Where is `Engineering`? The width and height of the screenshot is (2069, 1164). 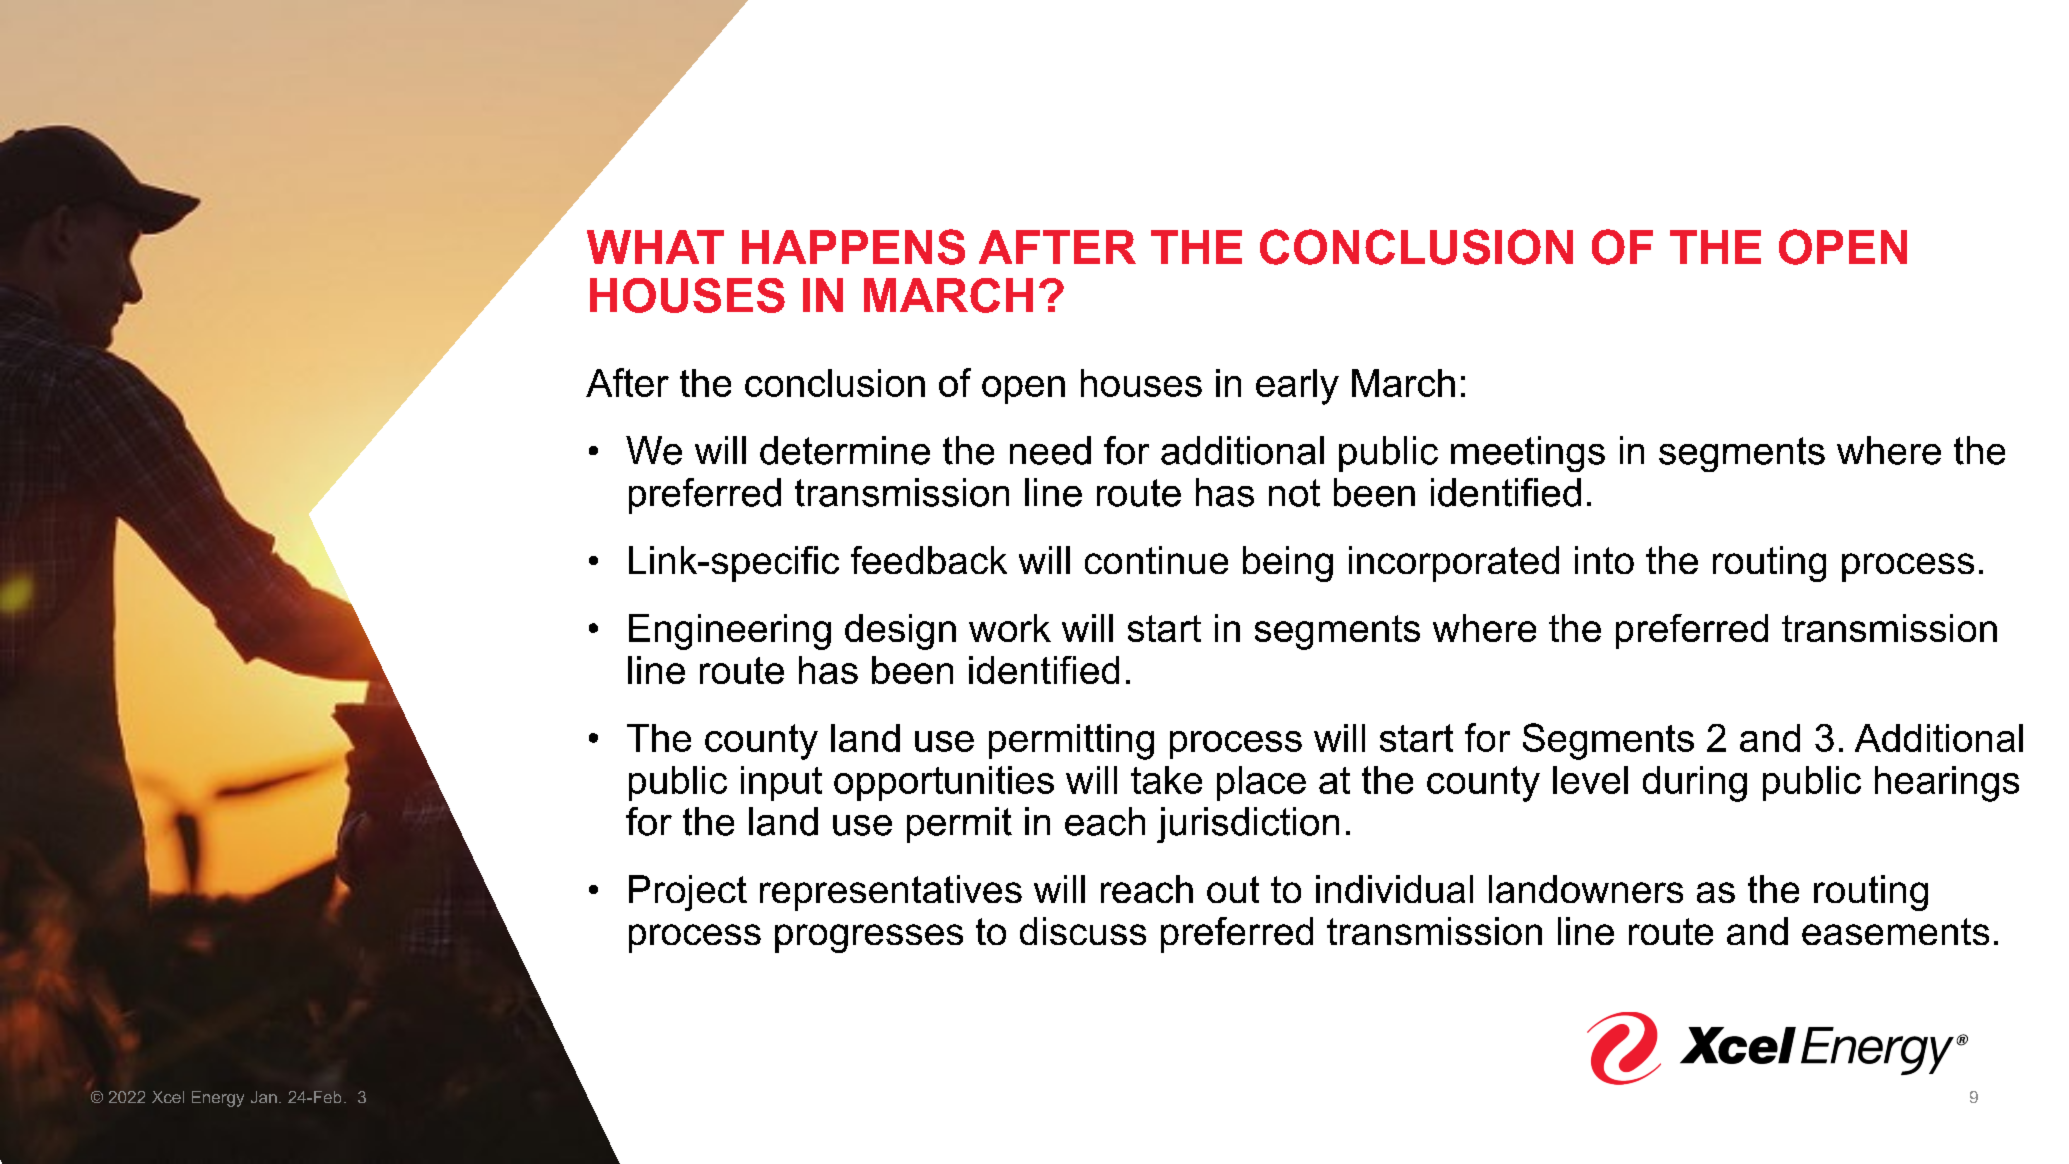
Engineering is located at coordinates (730, 632).
